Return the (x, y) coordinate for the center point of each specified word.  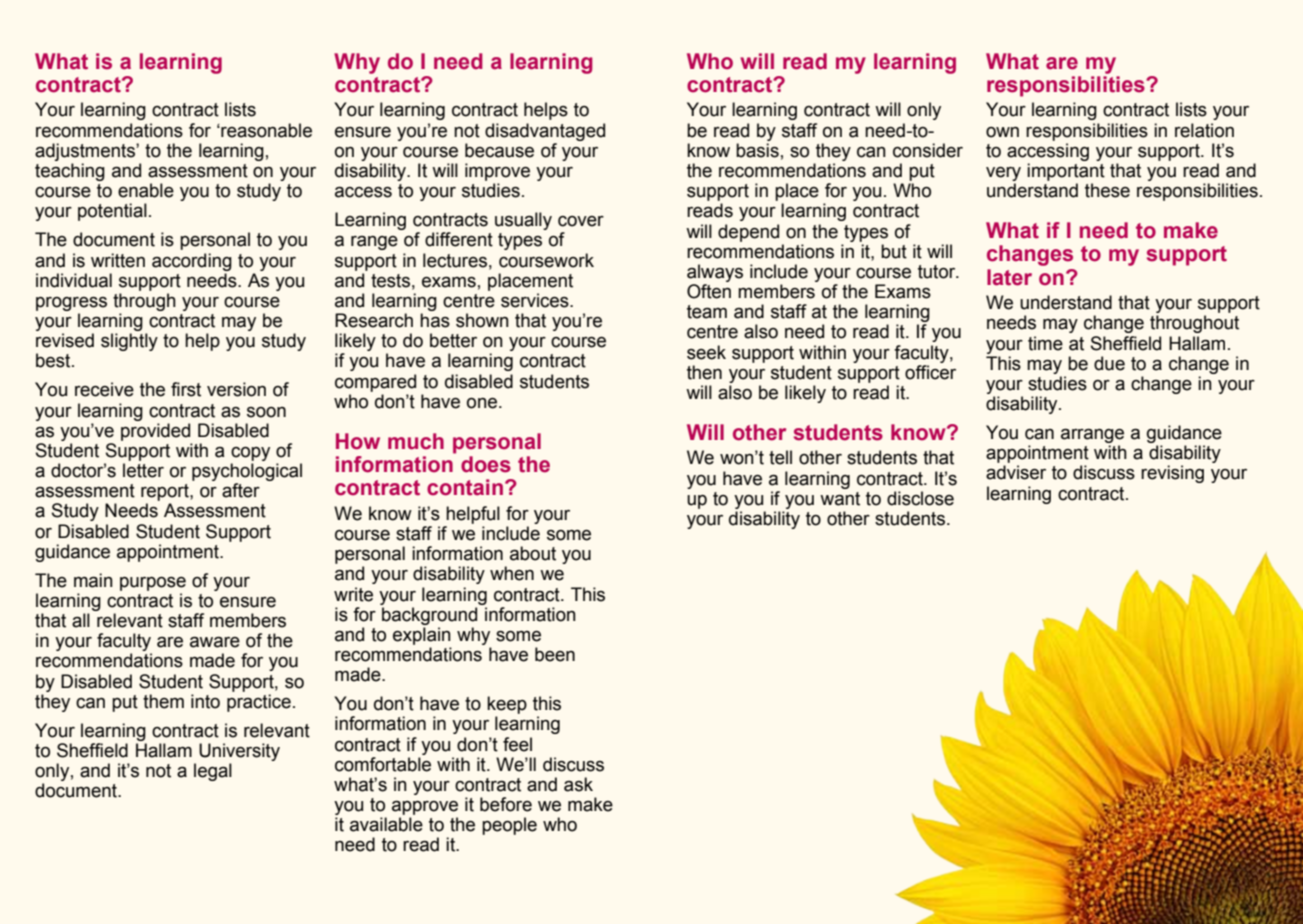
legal (213, 772)
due (1109, 363)
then (704, 372)
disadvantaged (545, 132)
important (1066, 172)
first (186, 389)
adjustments (86, 152)
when (512, 573)
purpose (153, 584)
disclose (920, 498)
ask (578, 784)
